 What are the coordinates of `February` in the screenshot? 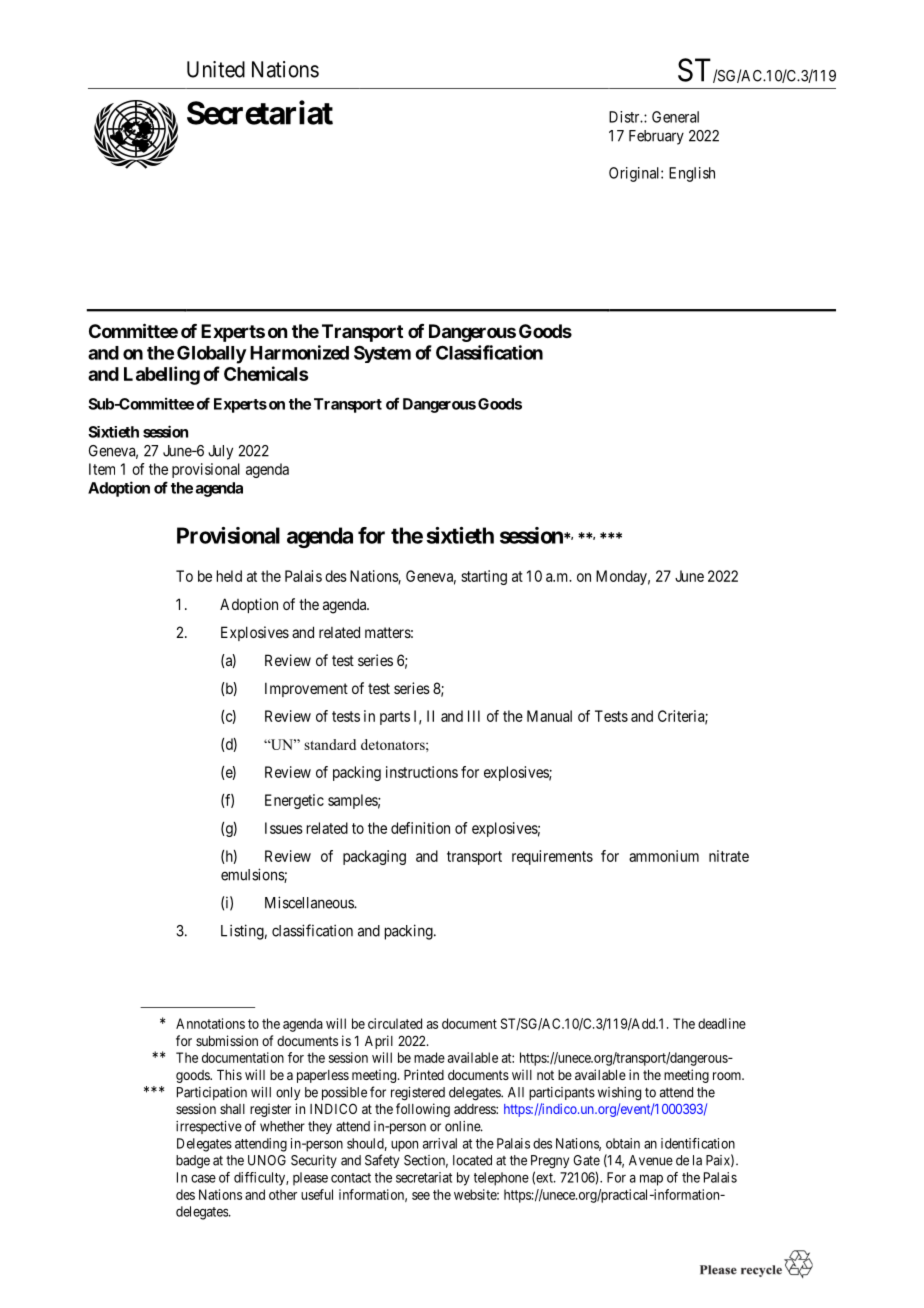 It's located at (656, 137).
